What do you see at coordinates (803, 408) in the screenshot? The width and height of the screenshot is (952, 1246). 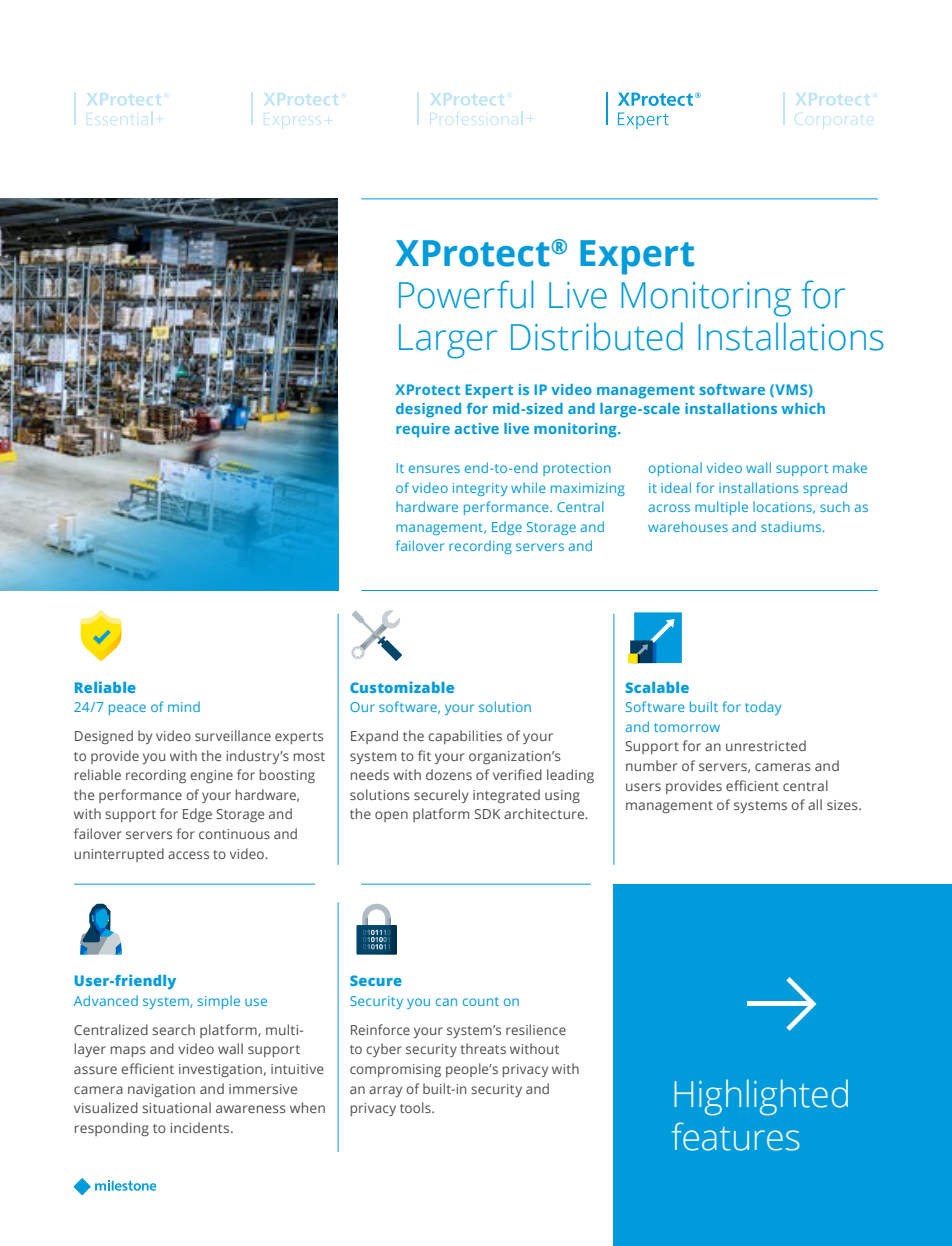 I see `which` at bounding box center [803, 408].
